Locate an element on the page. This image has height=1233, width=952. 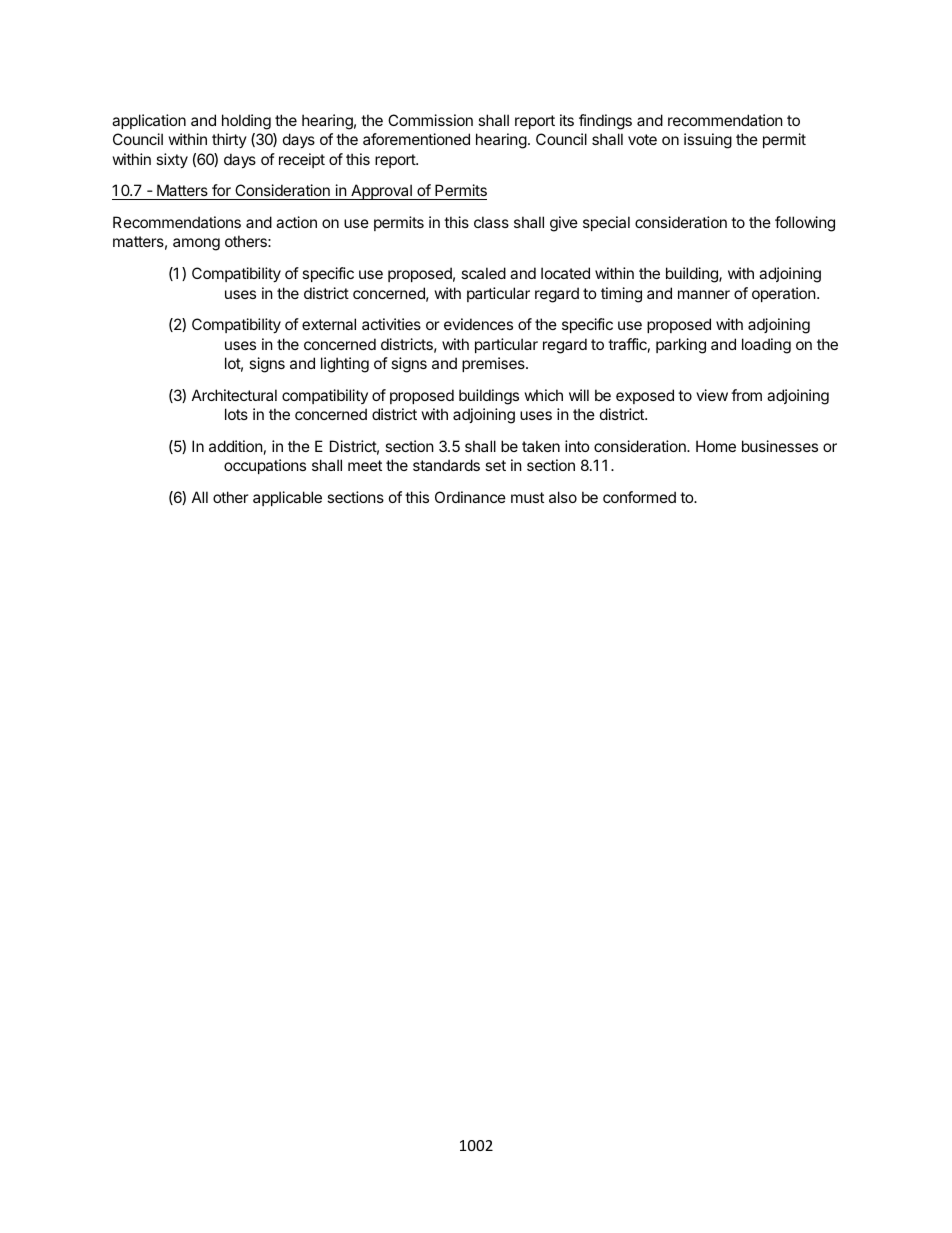
Commission is located at coordinates (430, 120).
